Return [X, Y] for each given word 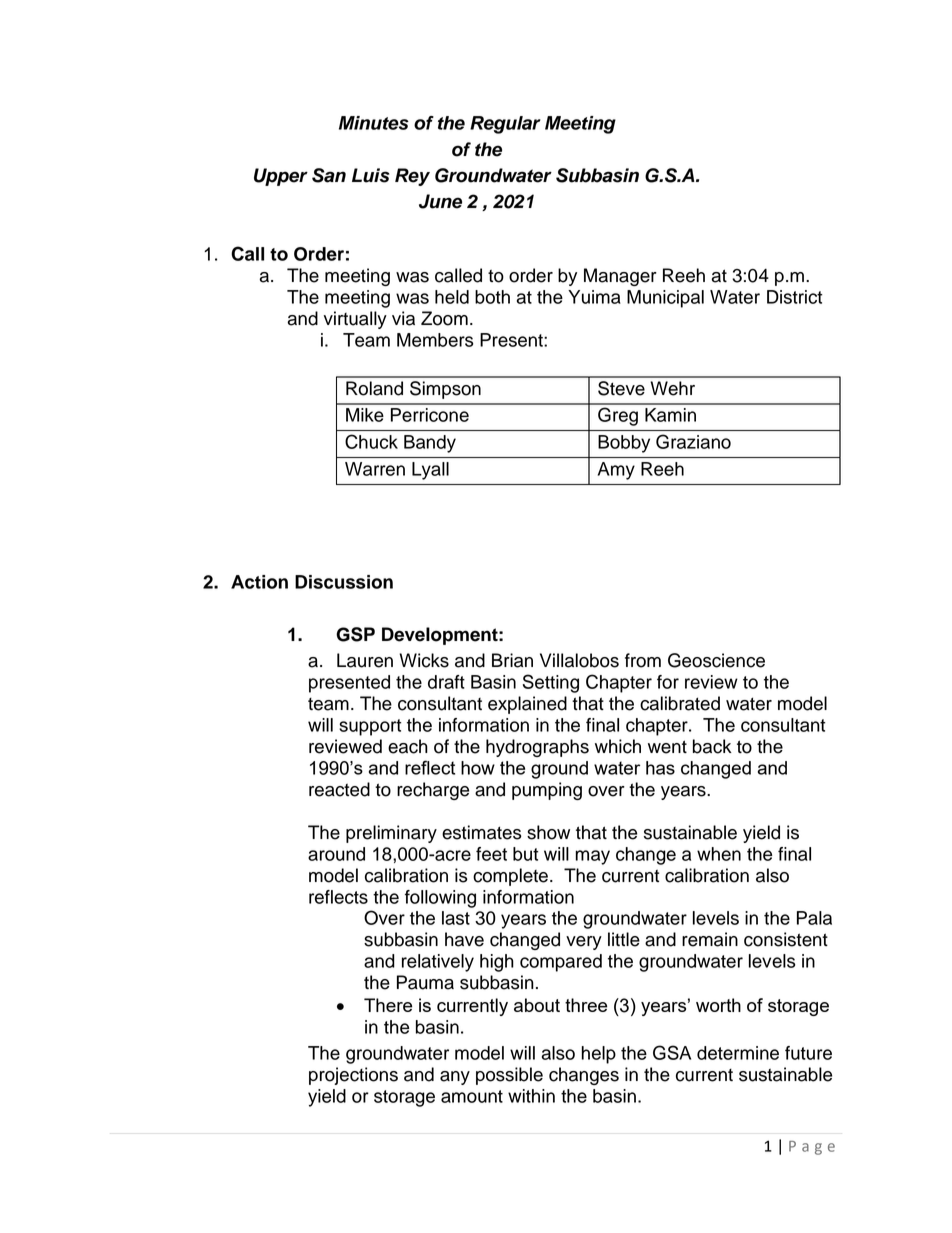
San [329, 175]
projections [353, 1076]
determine [738, 1053]
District [794, 297]
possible [509, 1076]
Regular [505, 125]
